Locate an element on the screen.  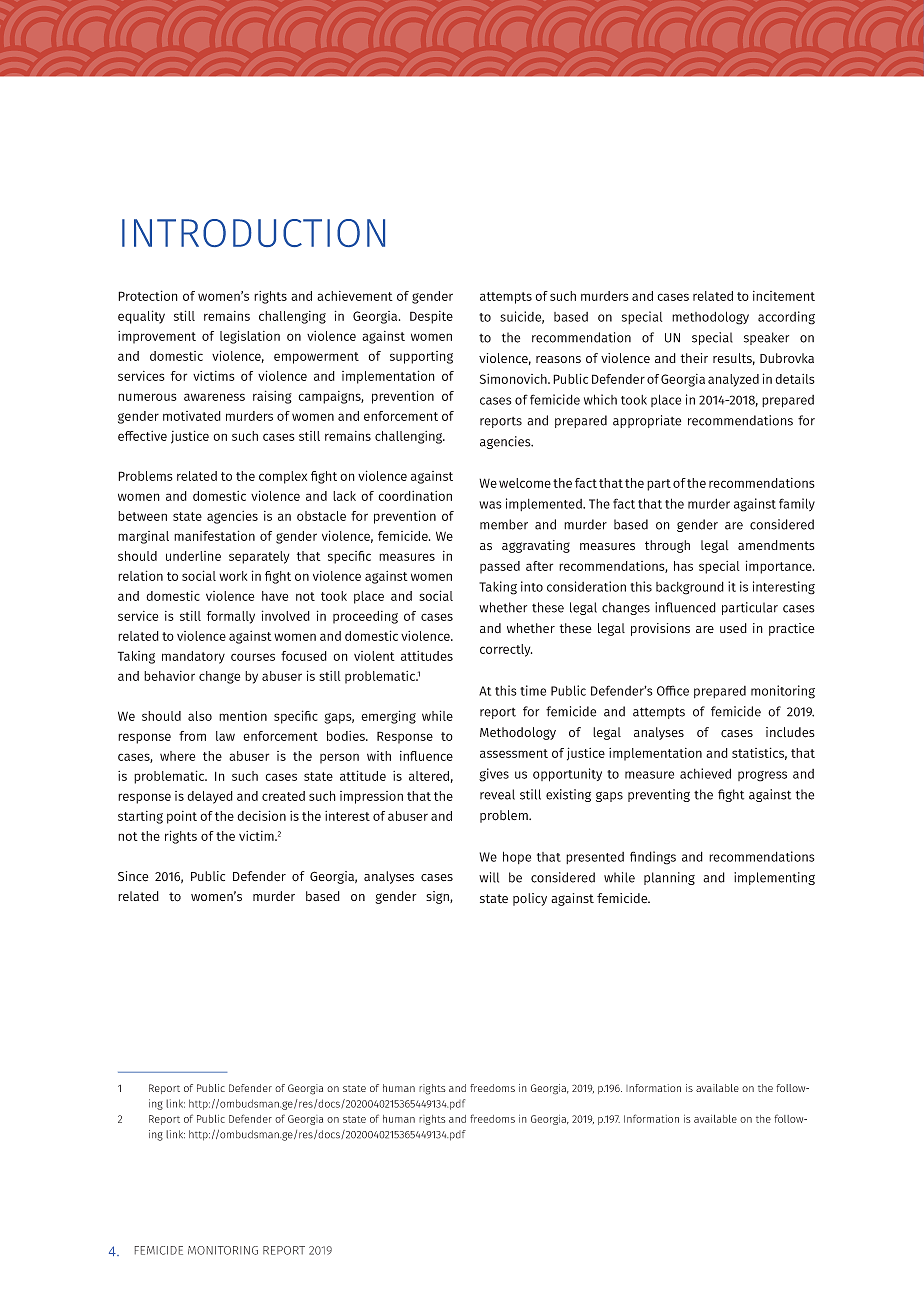
Since is located at coordinates (133, 876).
